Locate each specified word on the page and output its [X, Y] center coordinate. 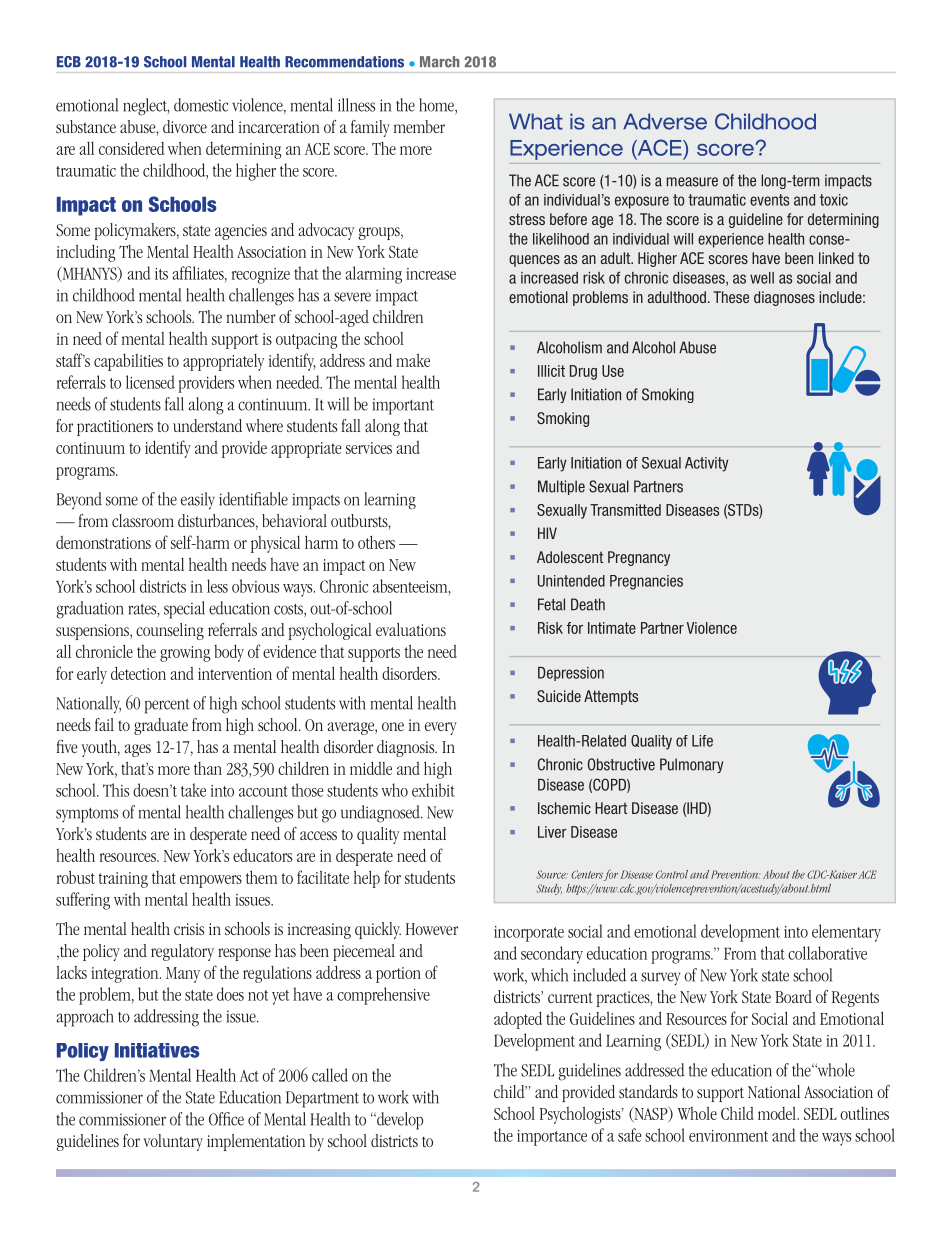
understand [207, 425]
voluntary [173, 1142]
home [437, 106]
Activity [707, 464]
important [403, 406]
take [193, 790]
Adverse [665, 121]
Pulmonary [691, 765]
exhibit [433, 790]
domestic [201, 105]
